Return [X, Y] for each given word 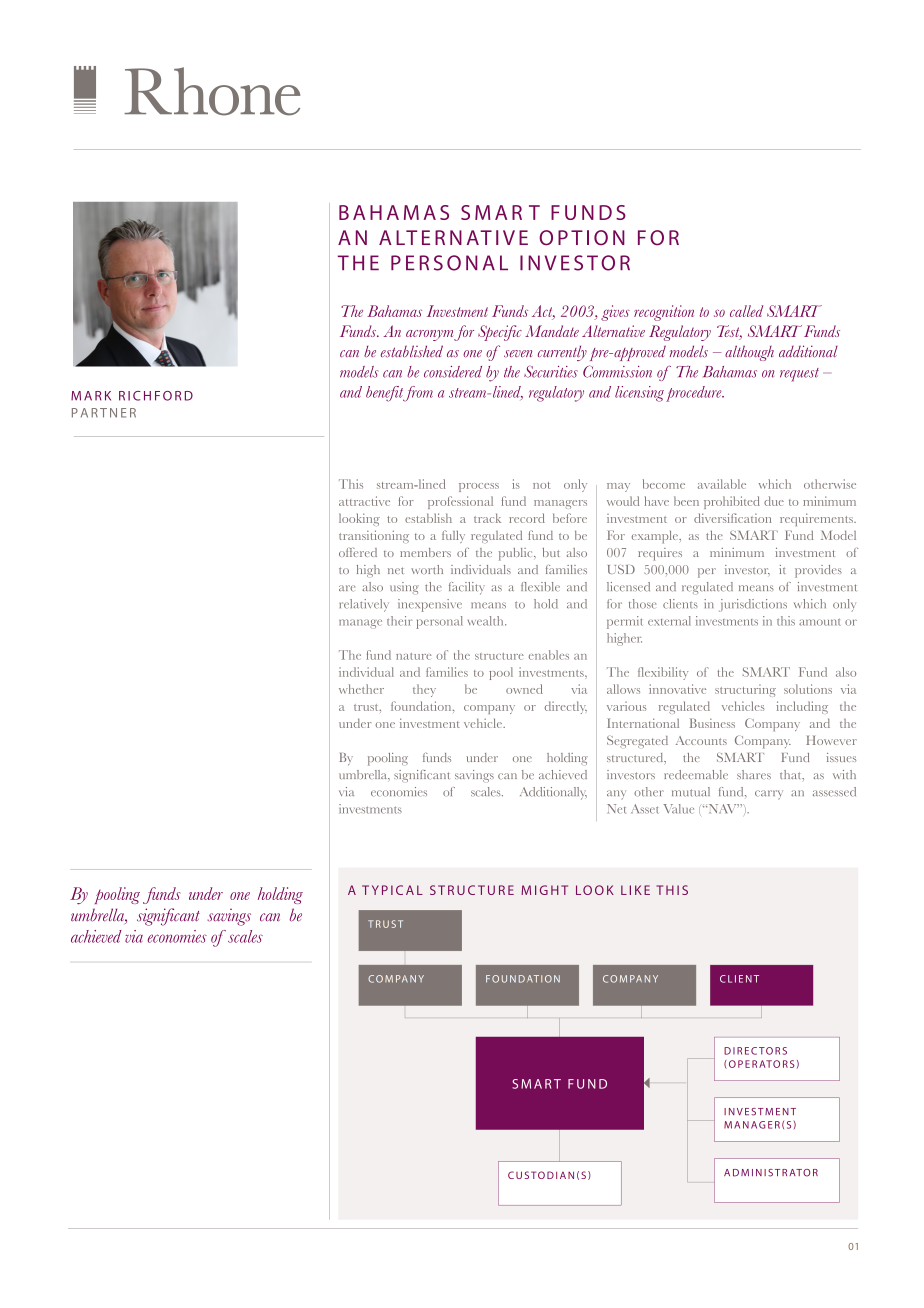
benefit [386, 394]
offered [358, 552]
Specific [500, 333]
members [425, 552]
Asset [645, 809]
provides [818, 571]
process [479, 487]
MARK [91, 396]
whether [361, 689]
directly [566, 707]
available [722, 484]
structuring [745, 690]
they [424, 690]
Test [729, 332]
